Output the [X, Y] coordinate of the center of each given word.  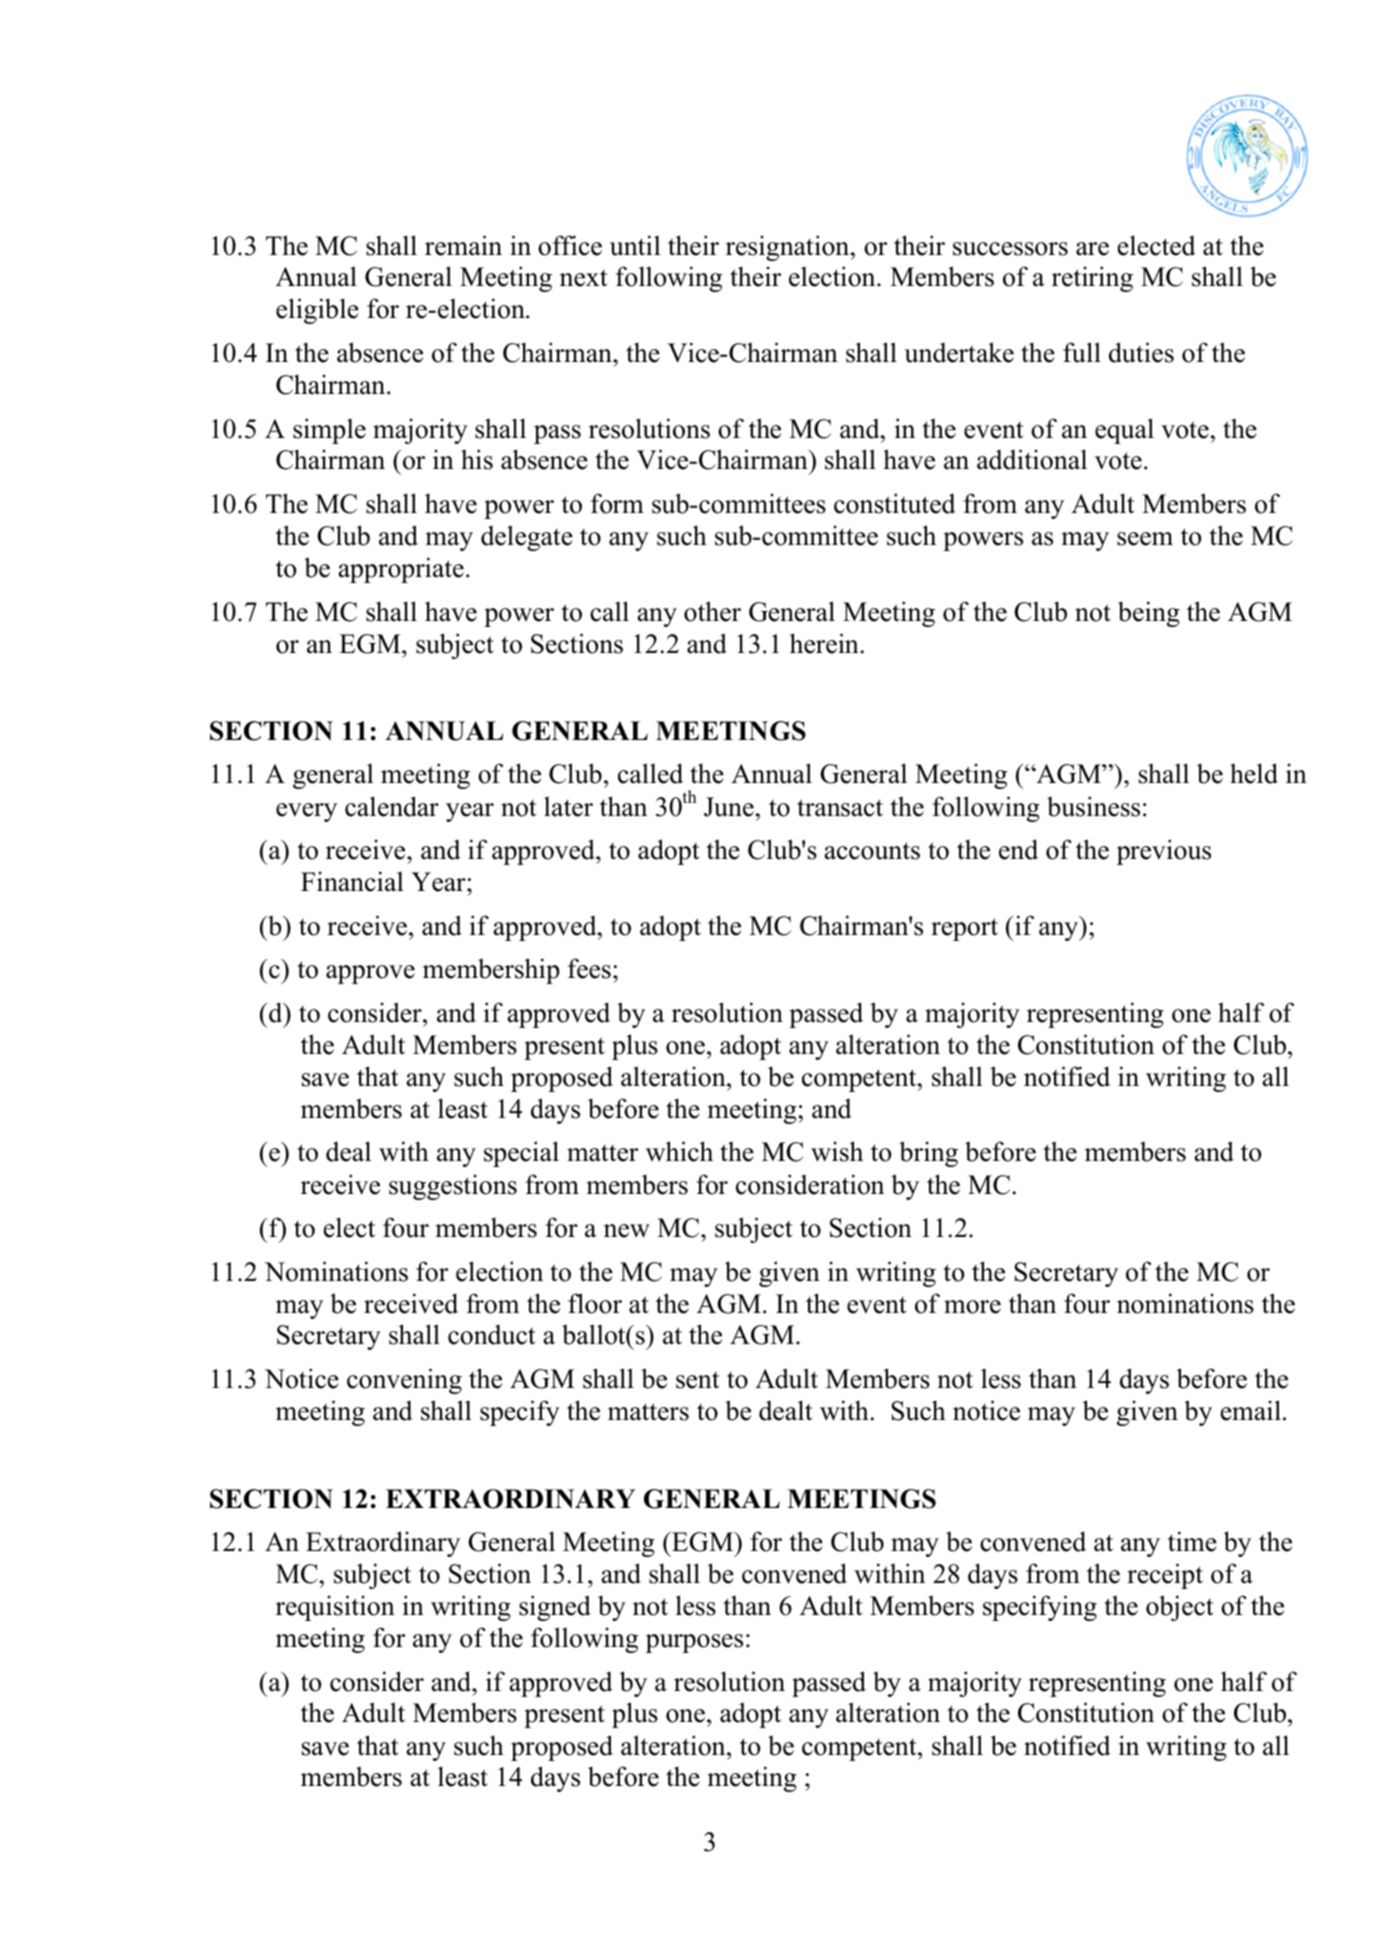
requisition [335, 1608]
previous [1164, 852]
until [635, 245]
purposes [694, 1643]
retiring [1092, 279]
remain [463, 245]
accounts [872, 851]
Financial [352, 881]
